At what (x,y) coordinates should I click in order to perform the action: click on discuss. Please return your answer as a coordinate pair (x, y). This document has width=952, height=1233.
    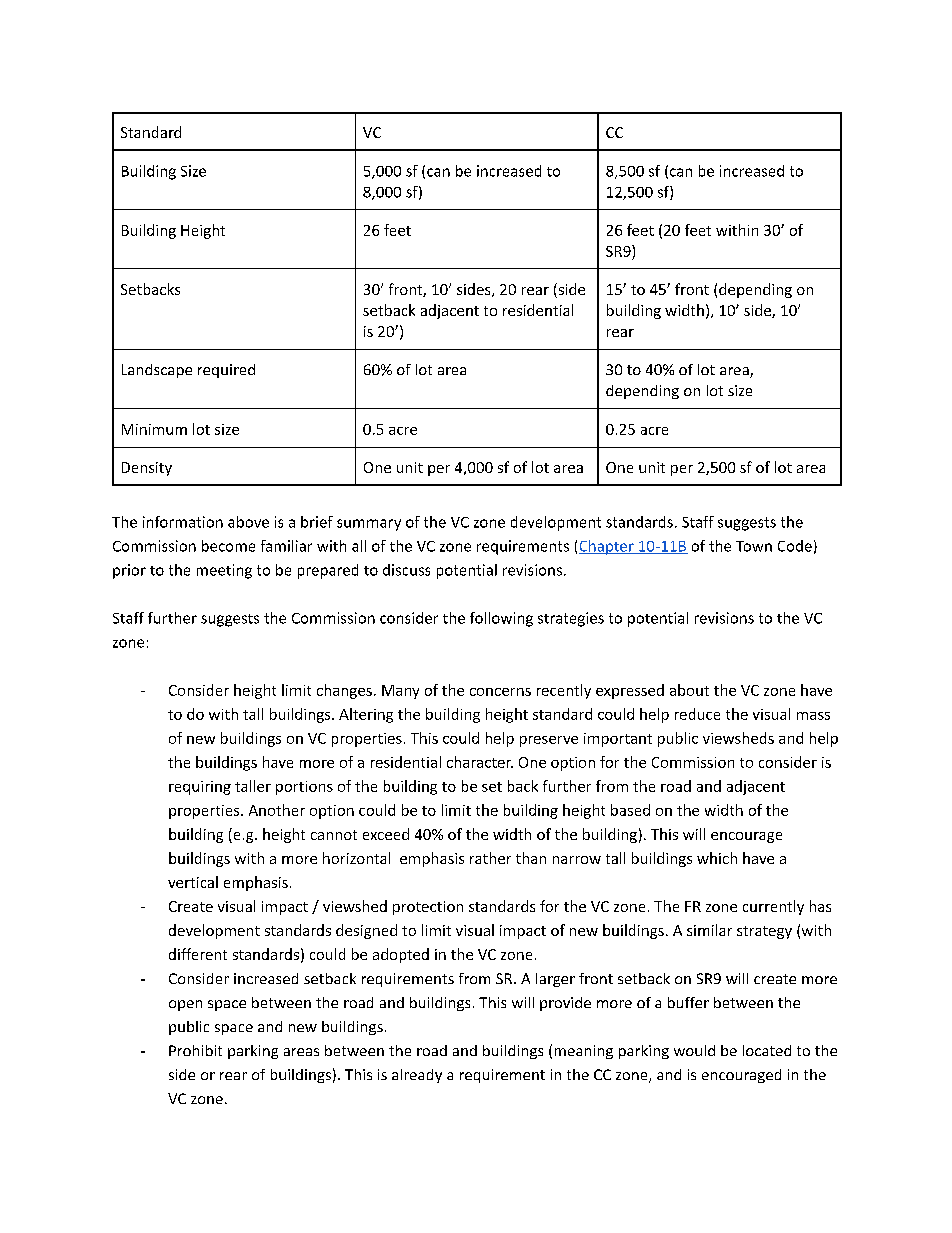
    Looking at the image, I should click on (406, 570).
